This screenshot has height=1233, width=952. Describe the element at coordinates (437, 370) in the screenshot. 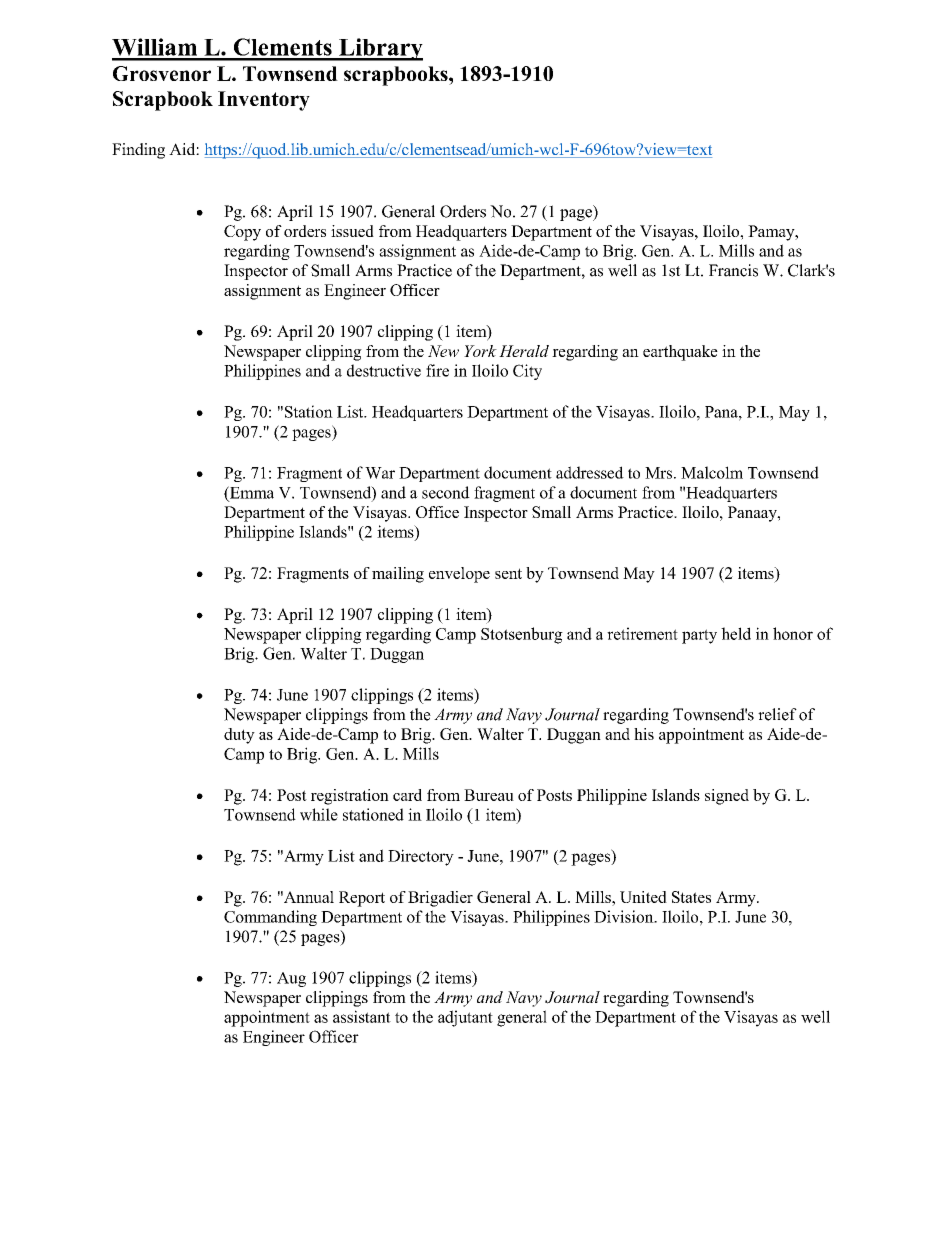

I see `fire` at that location.
